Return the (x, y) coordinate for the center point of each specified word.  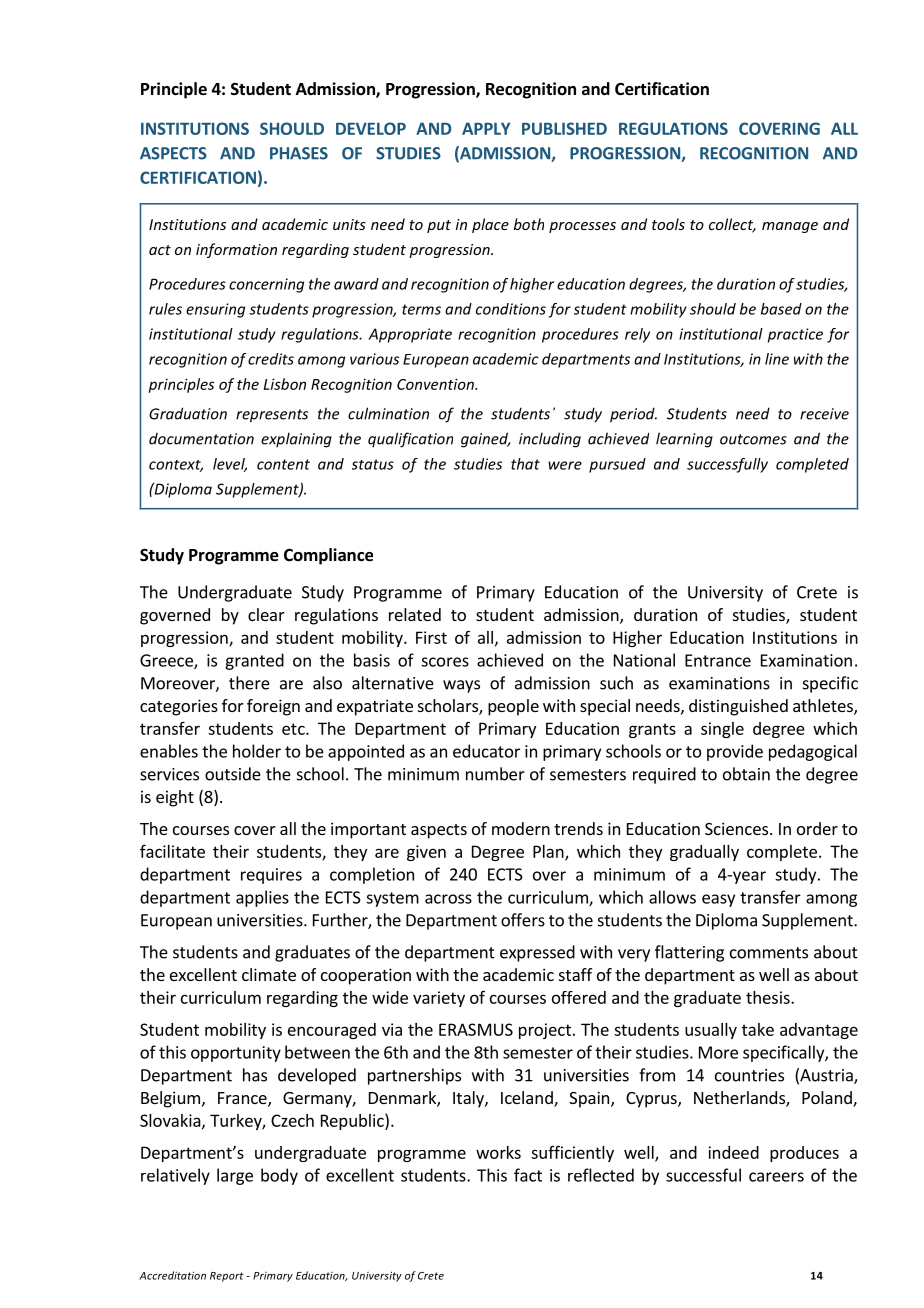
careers (776, 1177)
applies (262, 898)
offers (523, 920)
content (283, 464)
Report (227, 1277)
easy (718, 900)
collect (732, 225)
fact (528, 1175)
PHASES (299, 153)
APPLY (486, 128)
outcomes (753, 439)
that (525, 464)
